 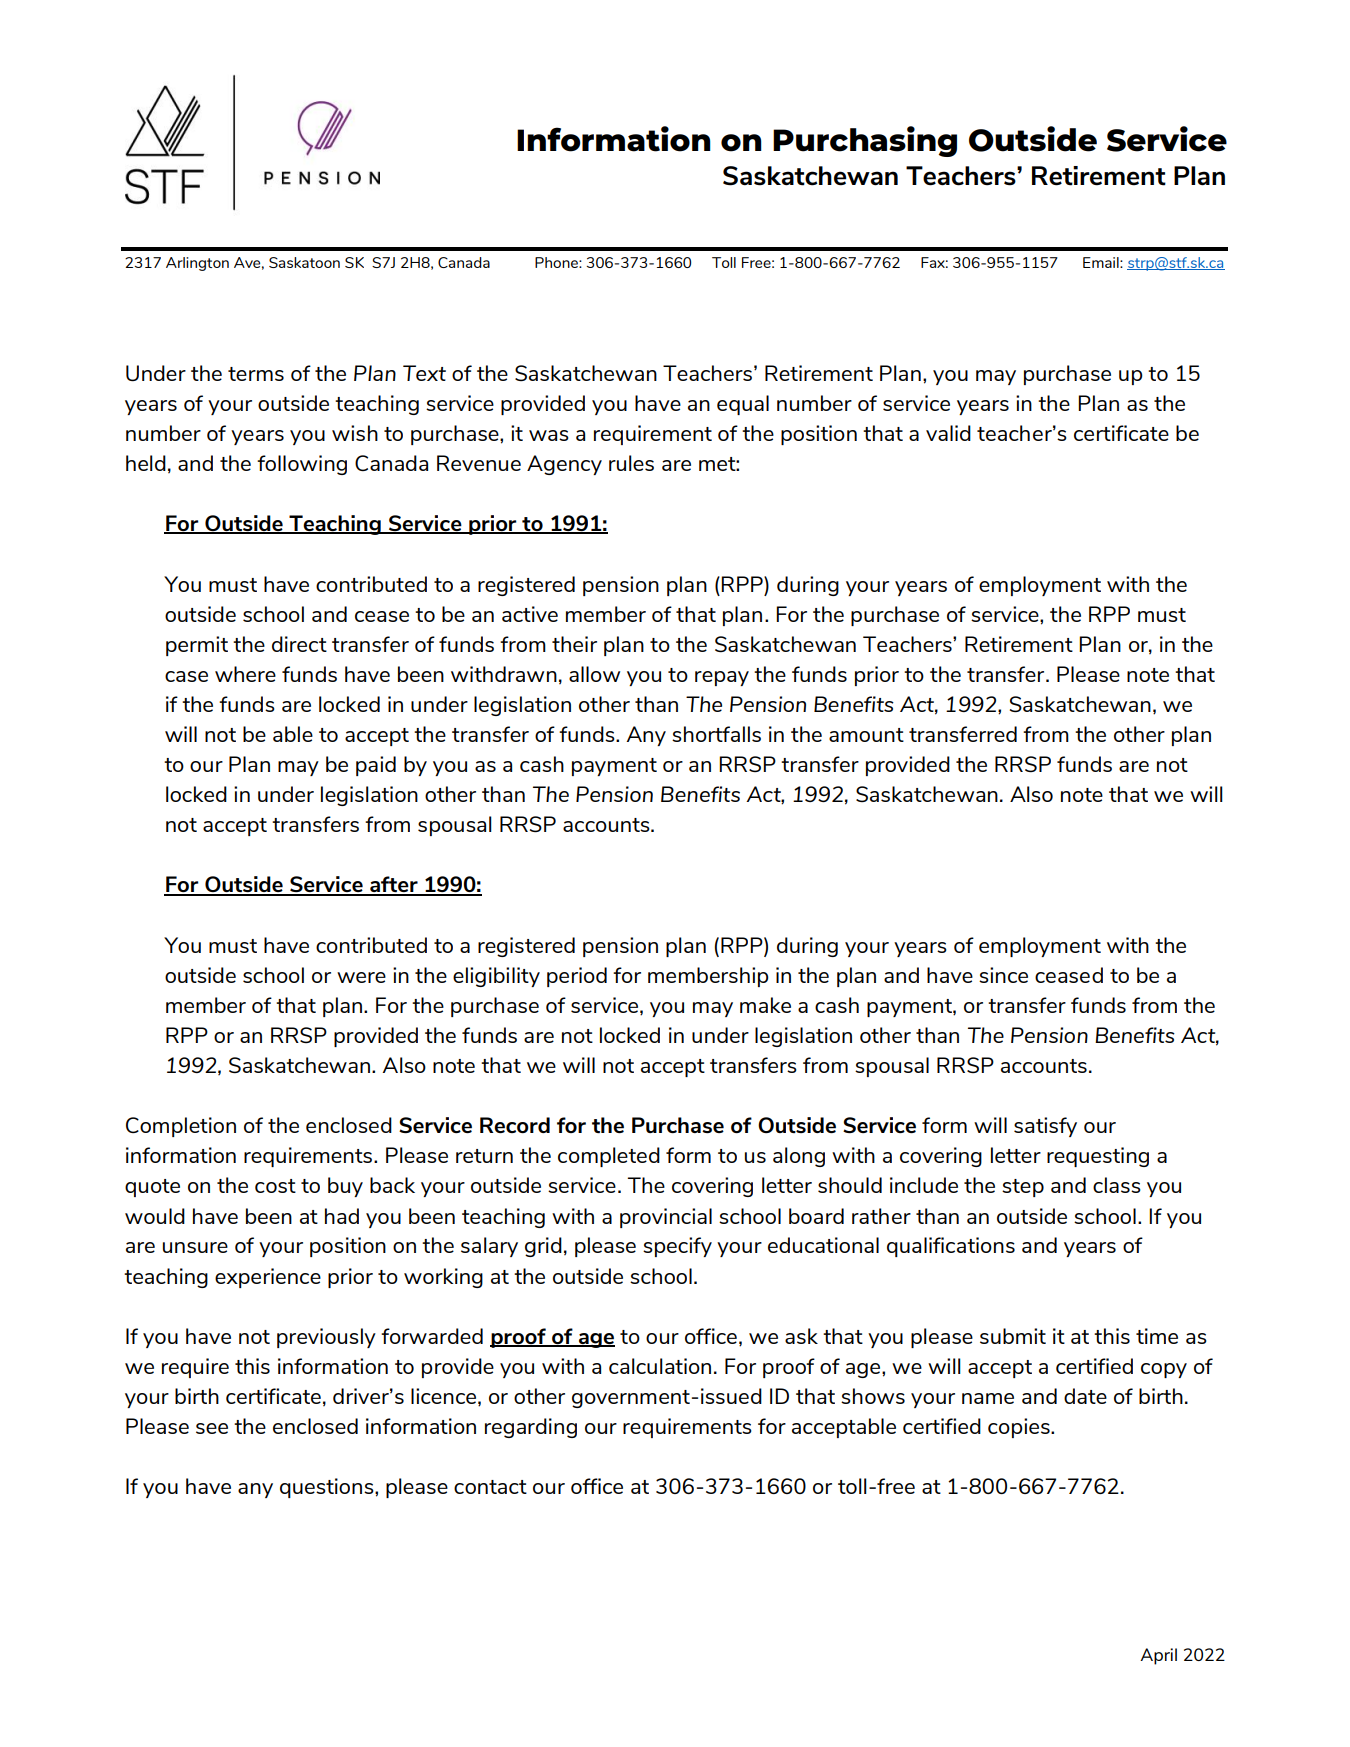 I want to click on amount, so click(x=866, y=735).
